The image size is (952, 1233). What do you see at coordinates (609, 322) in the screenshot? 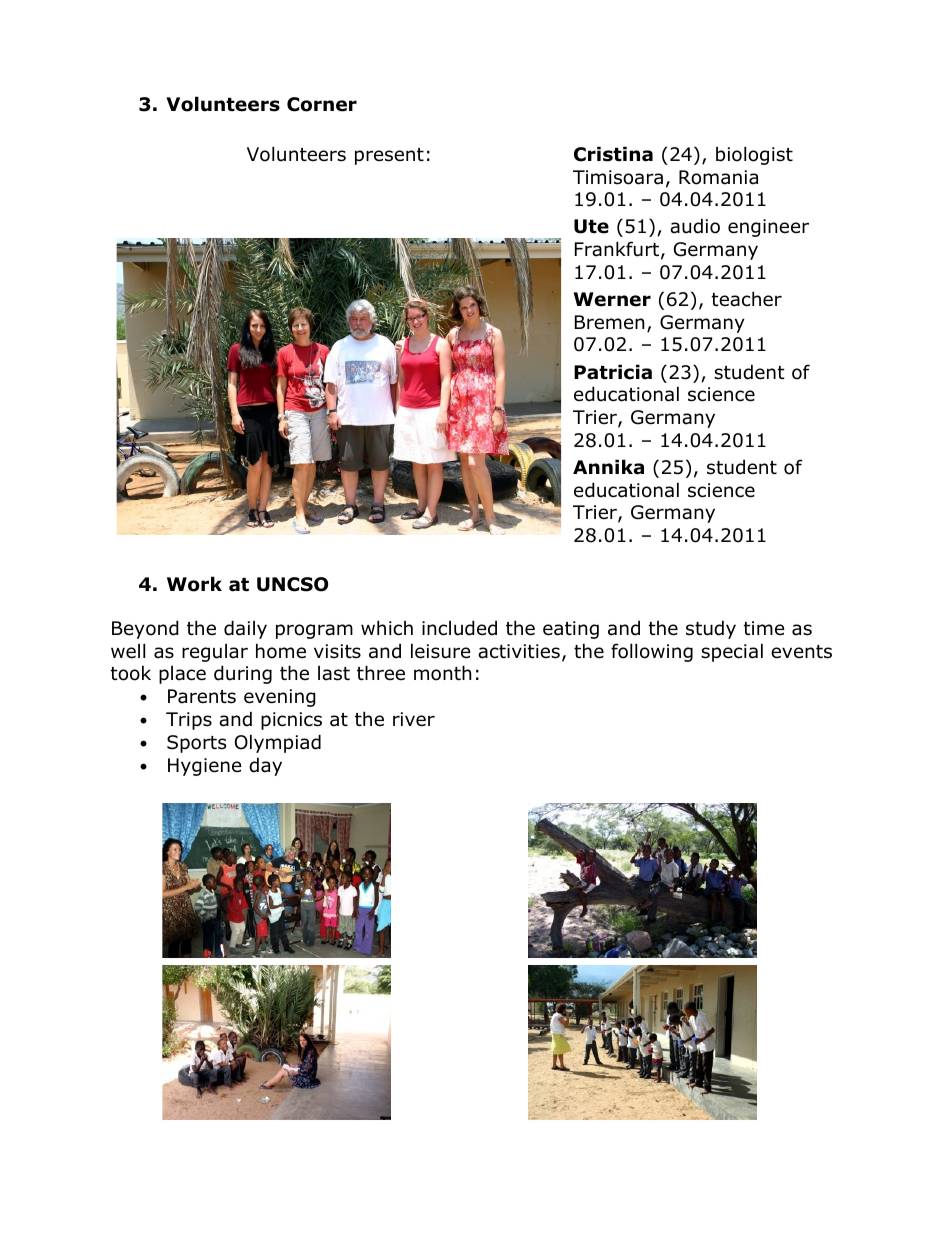
I see `Bremen` at bounding box center [609, 322].
